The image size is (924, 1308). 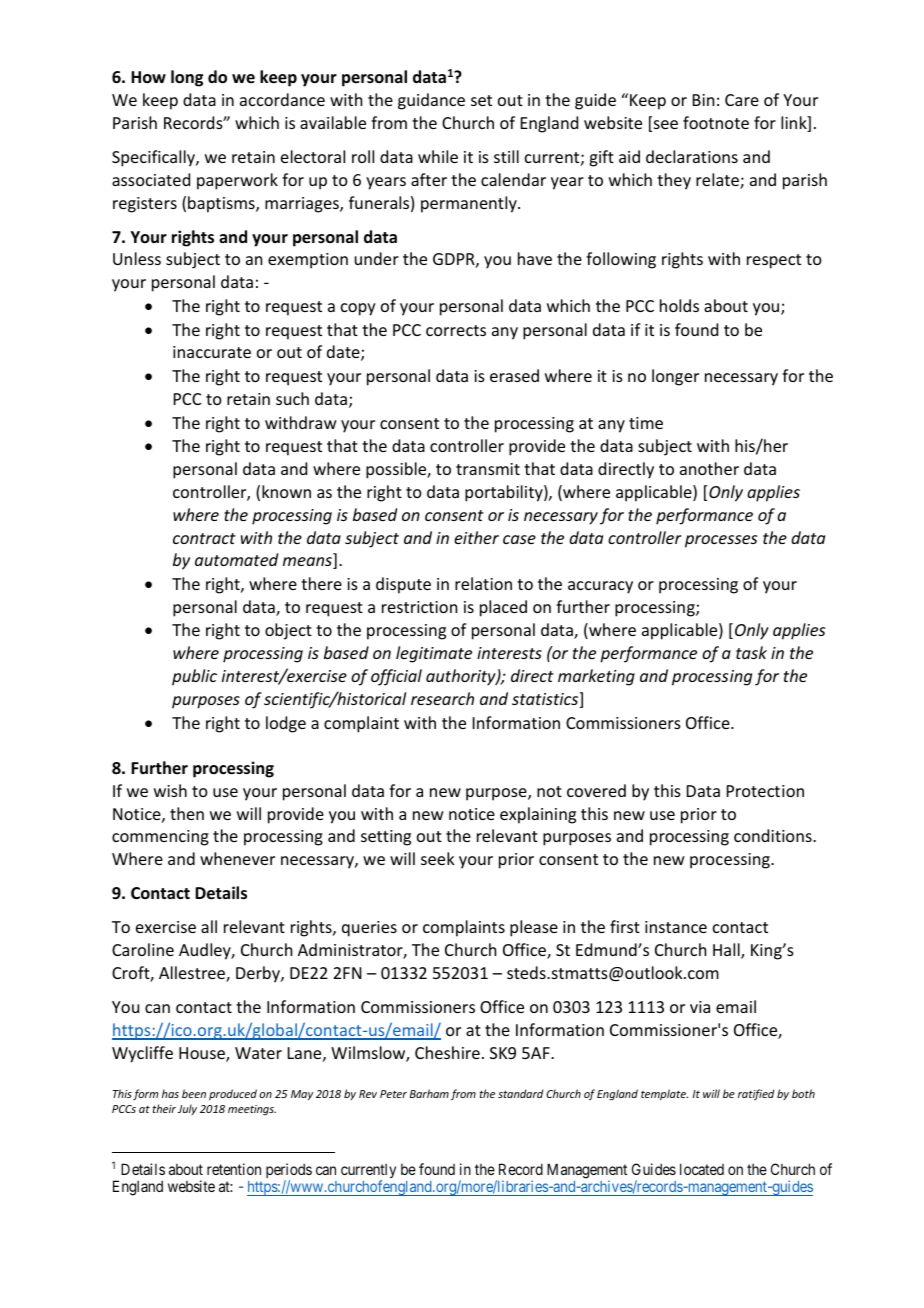 What do you see at coordinates (765, 791) in the screenshot?
I see `Protection` at bounding box center [765, 791].
